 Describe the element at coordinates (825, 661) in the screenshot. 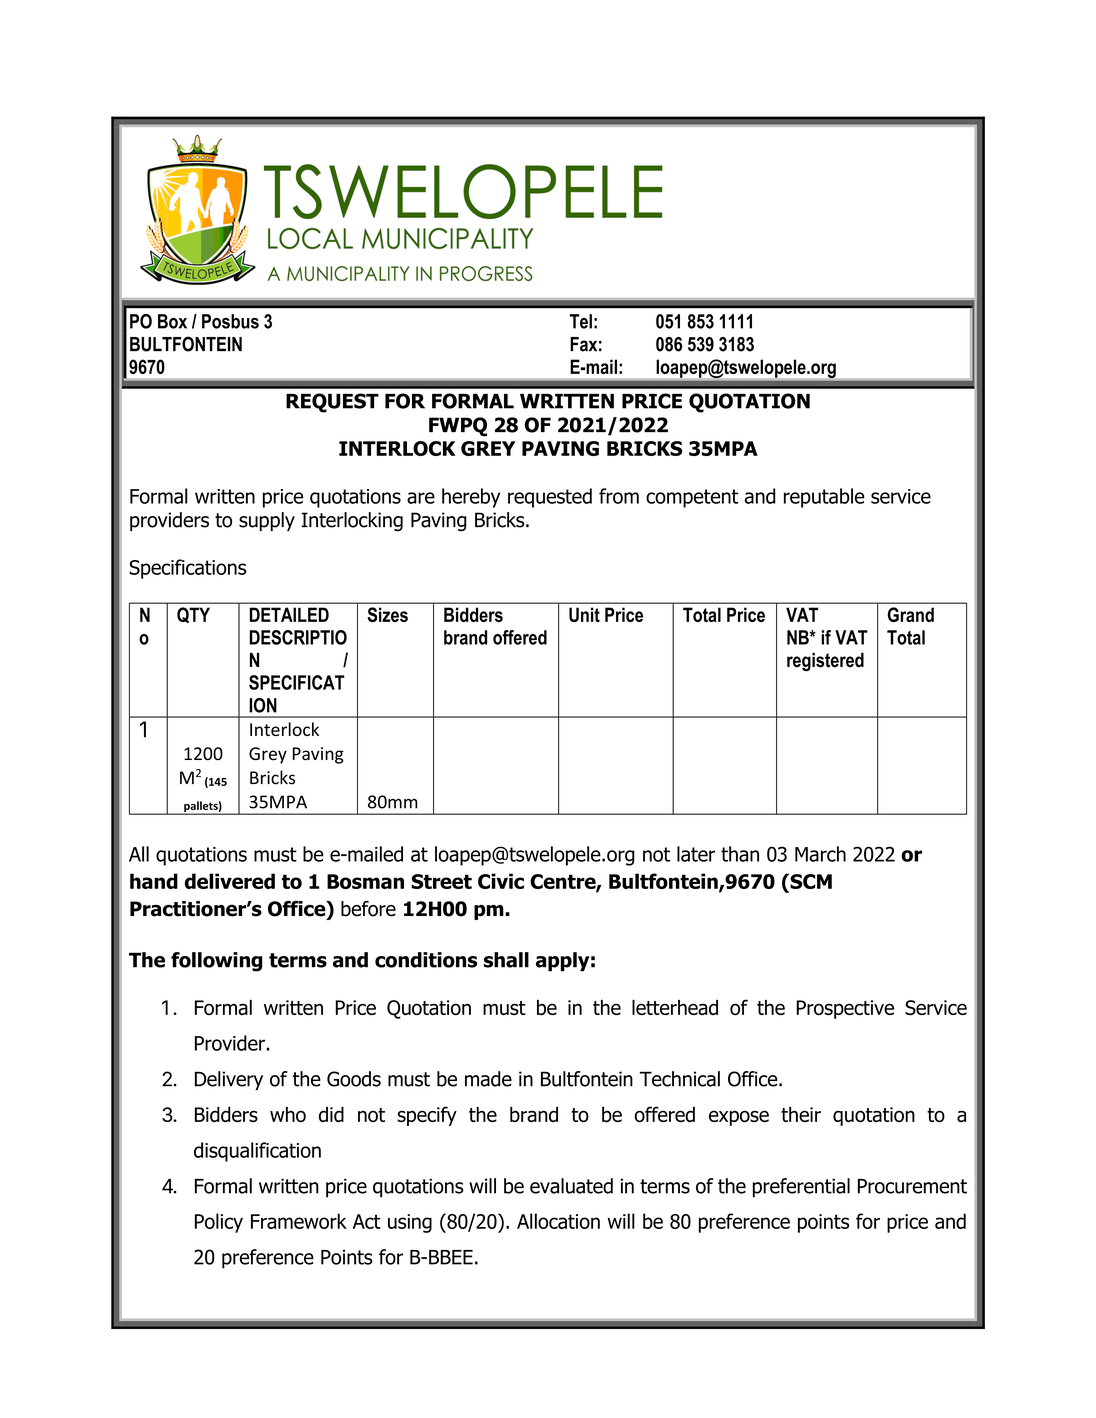

I see `registered` at that location.
